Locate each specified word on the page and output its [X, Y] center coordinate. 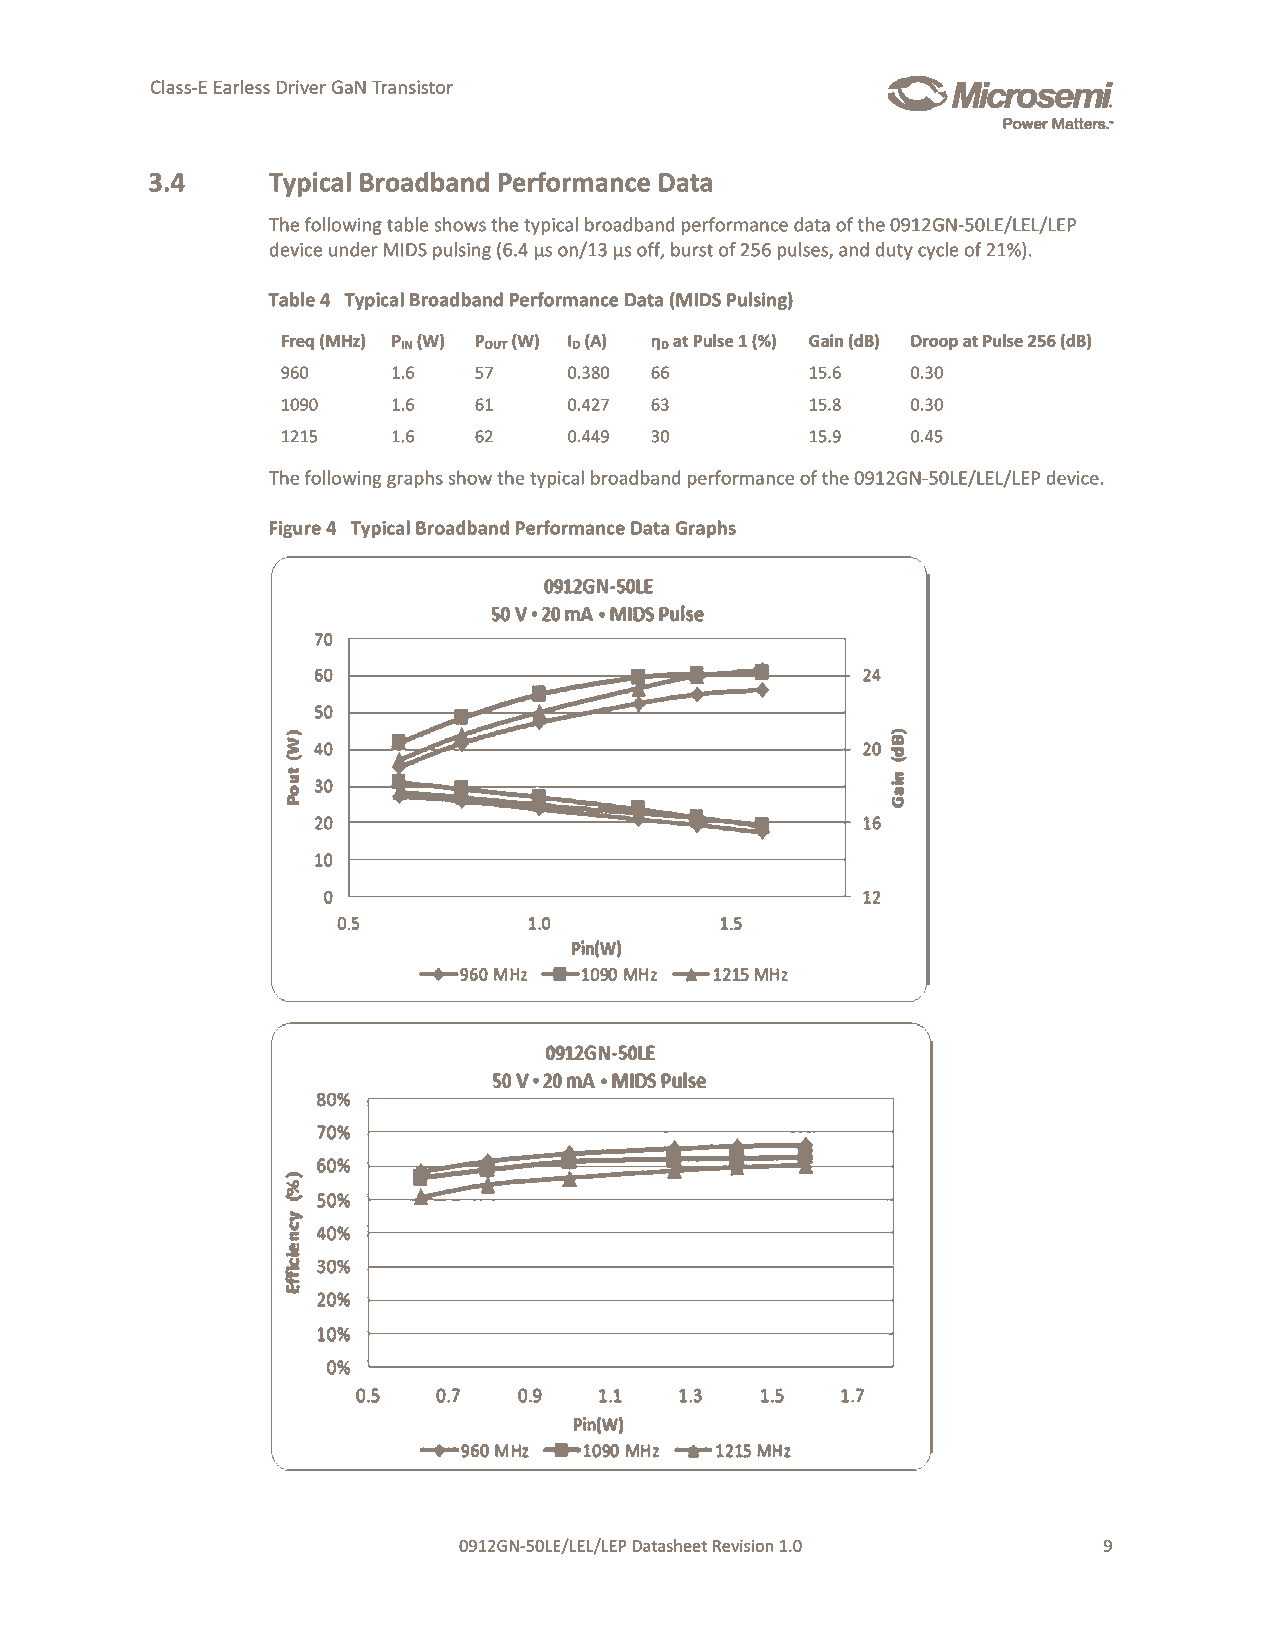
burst [692, 249]
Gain [826, 340]
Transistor [412, 87]
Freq [298, 342]
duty [894, 251]
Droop [934, 342]
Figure [295, 529]
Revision [743, 1545]
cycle [938, 251]
